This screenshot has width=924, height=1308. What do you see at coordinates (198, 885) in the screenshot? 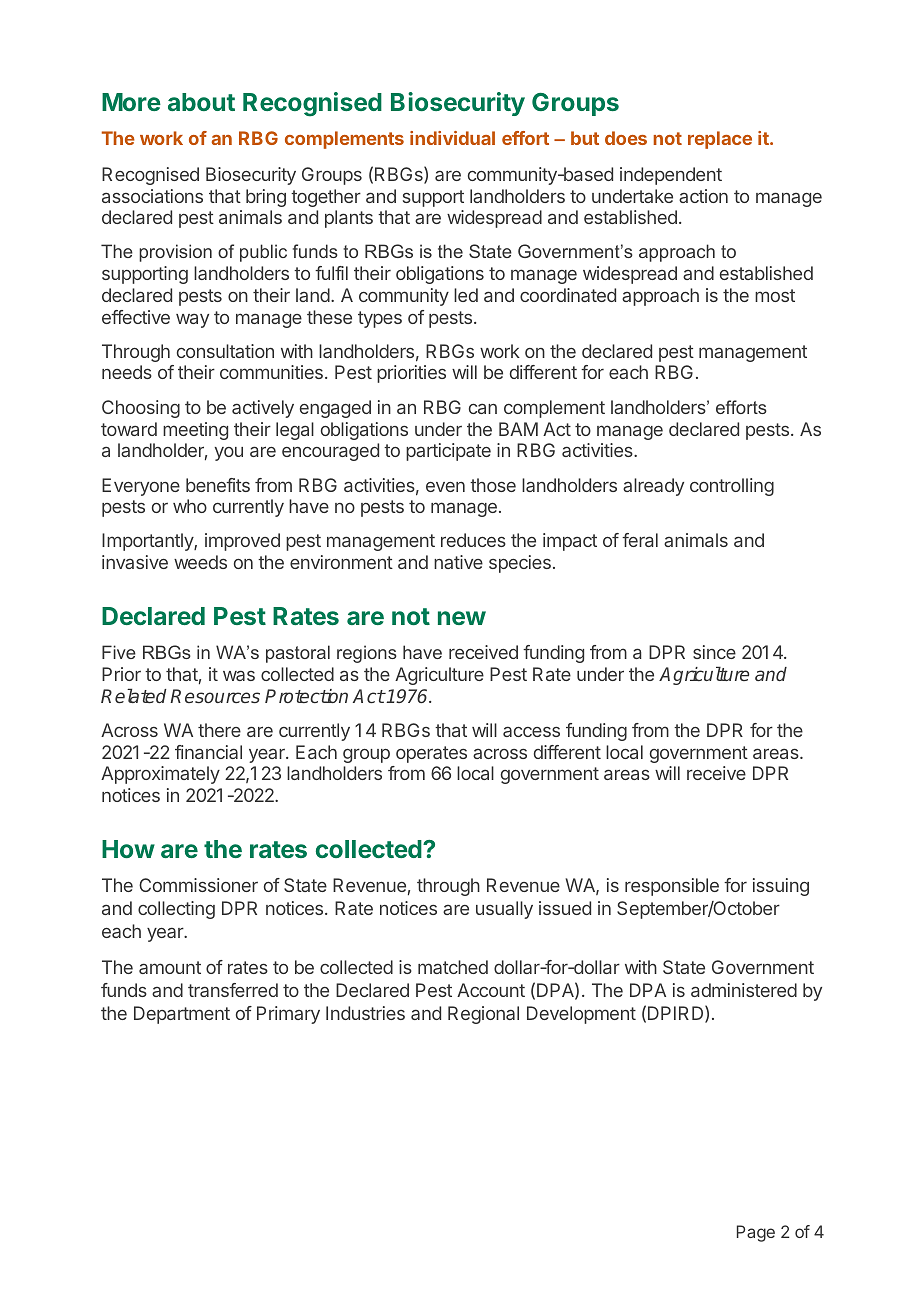
I see `Commissioner` at bounding box center [198, 885].
